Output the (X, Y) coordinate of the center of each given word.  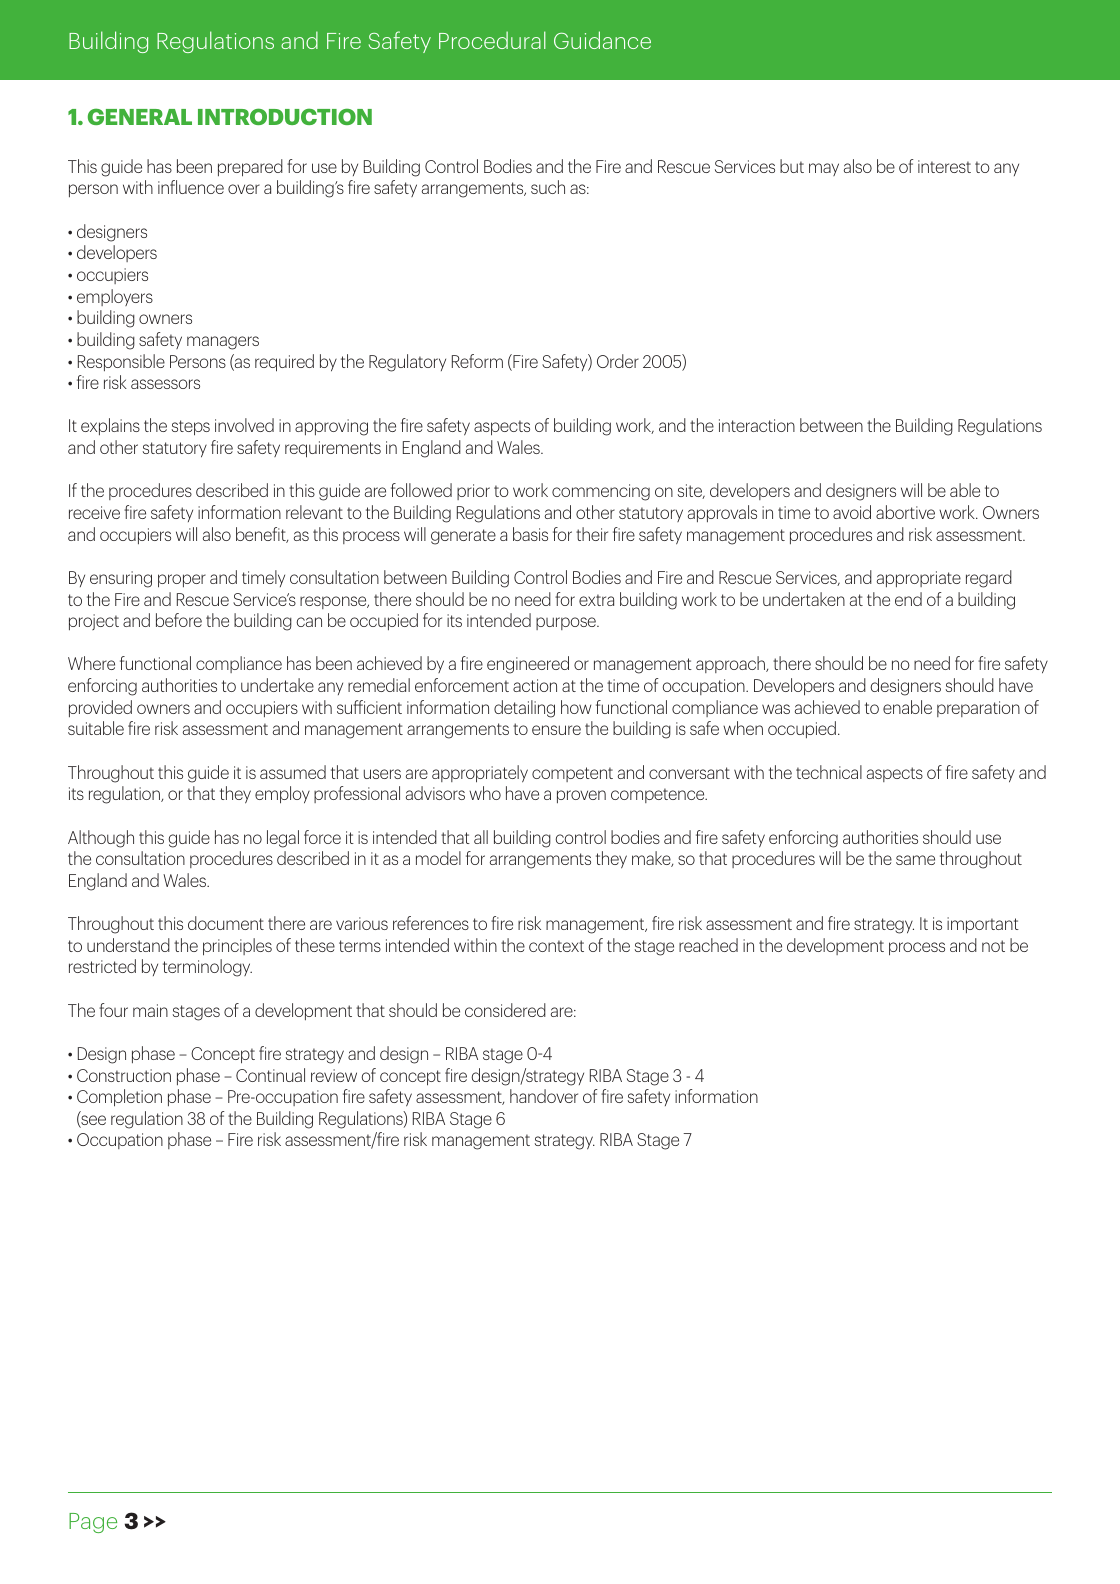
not (993, 946)
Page (93, 1523)
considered (505, 1010)
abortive (905, 512)
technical (829, 772)
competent (572, 774)
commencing (601, 492)
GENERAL (140, 116)
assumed (293, 772)
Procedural (492, 40)
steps (191, 428)
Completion (119, 1098)
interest (944, 166)
